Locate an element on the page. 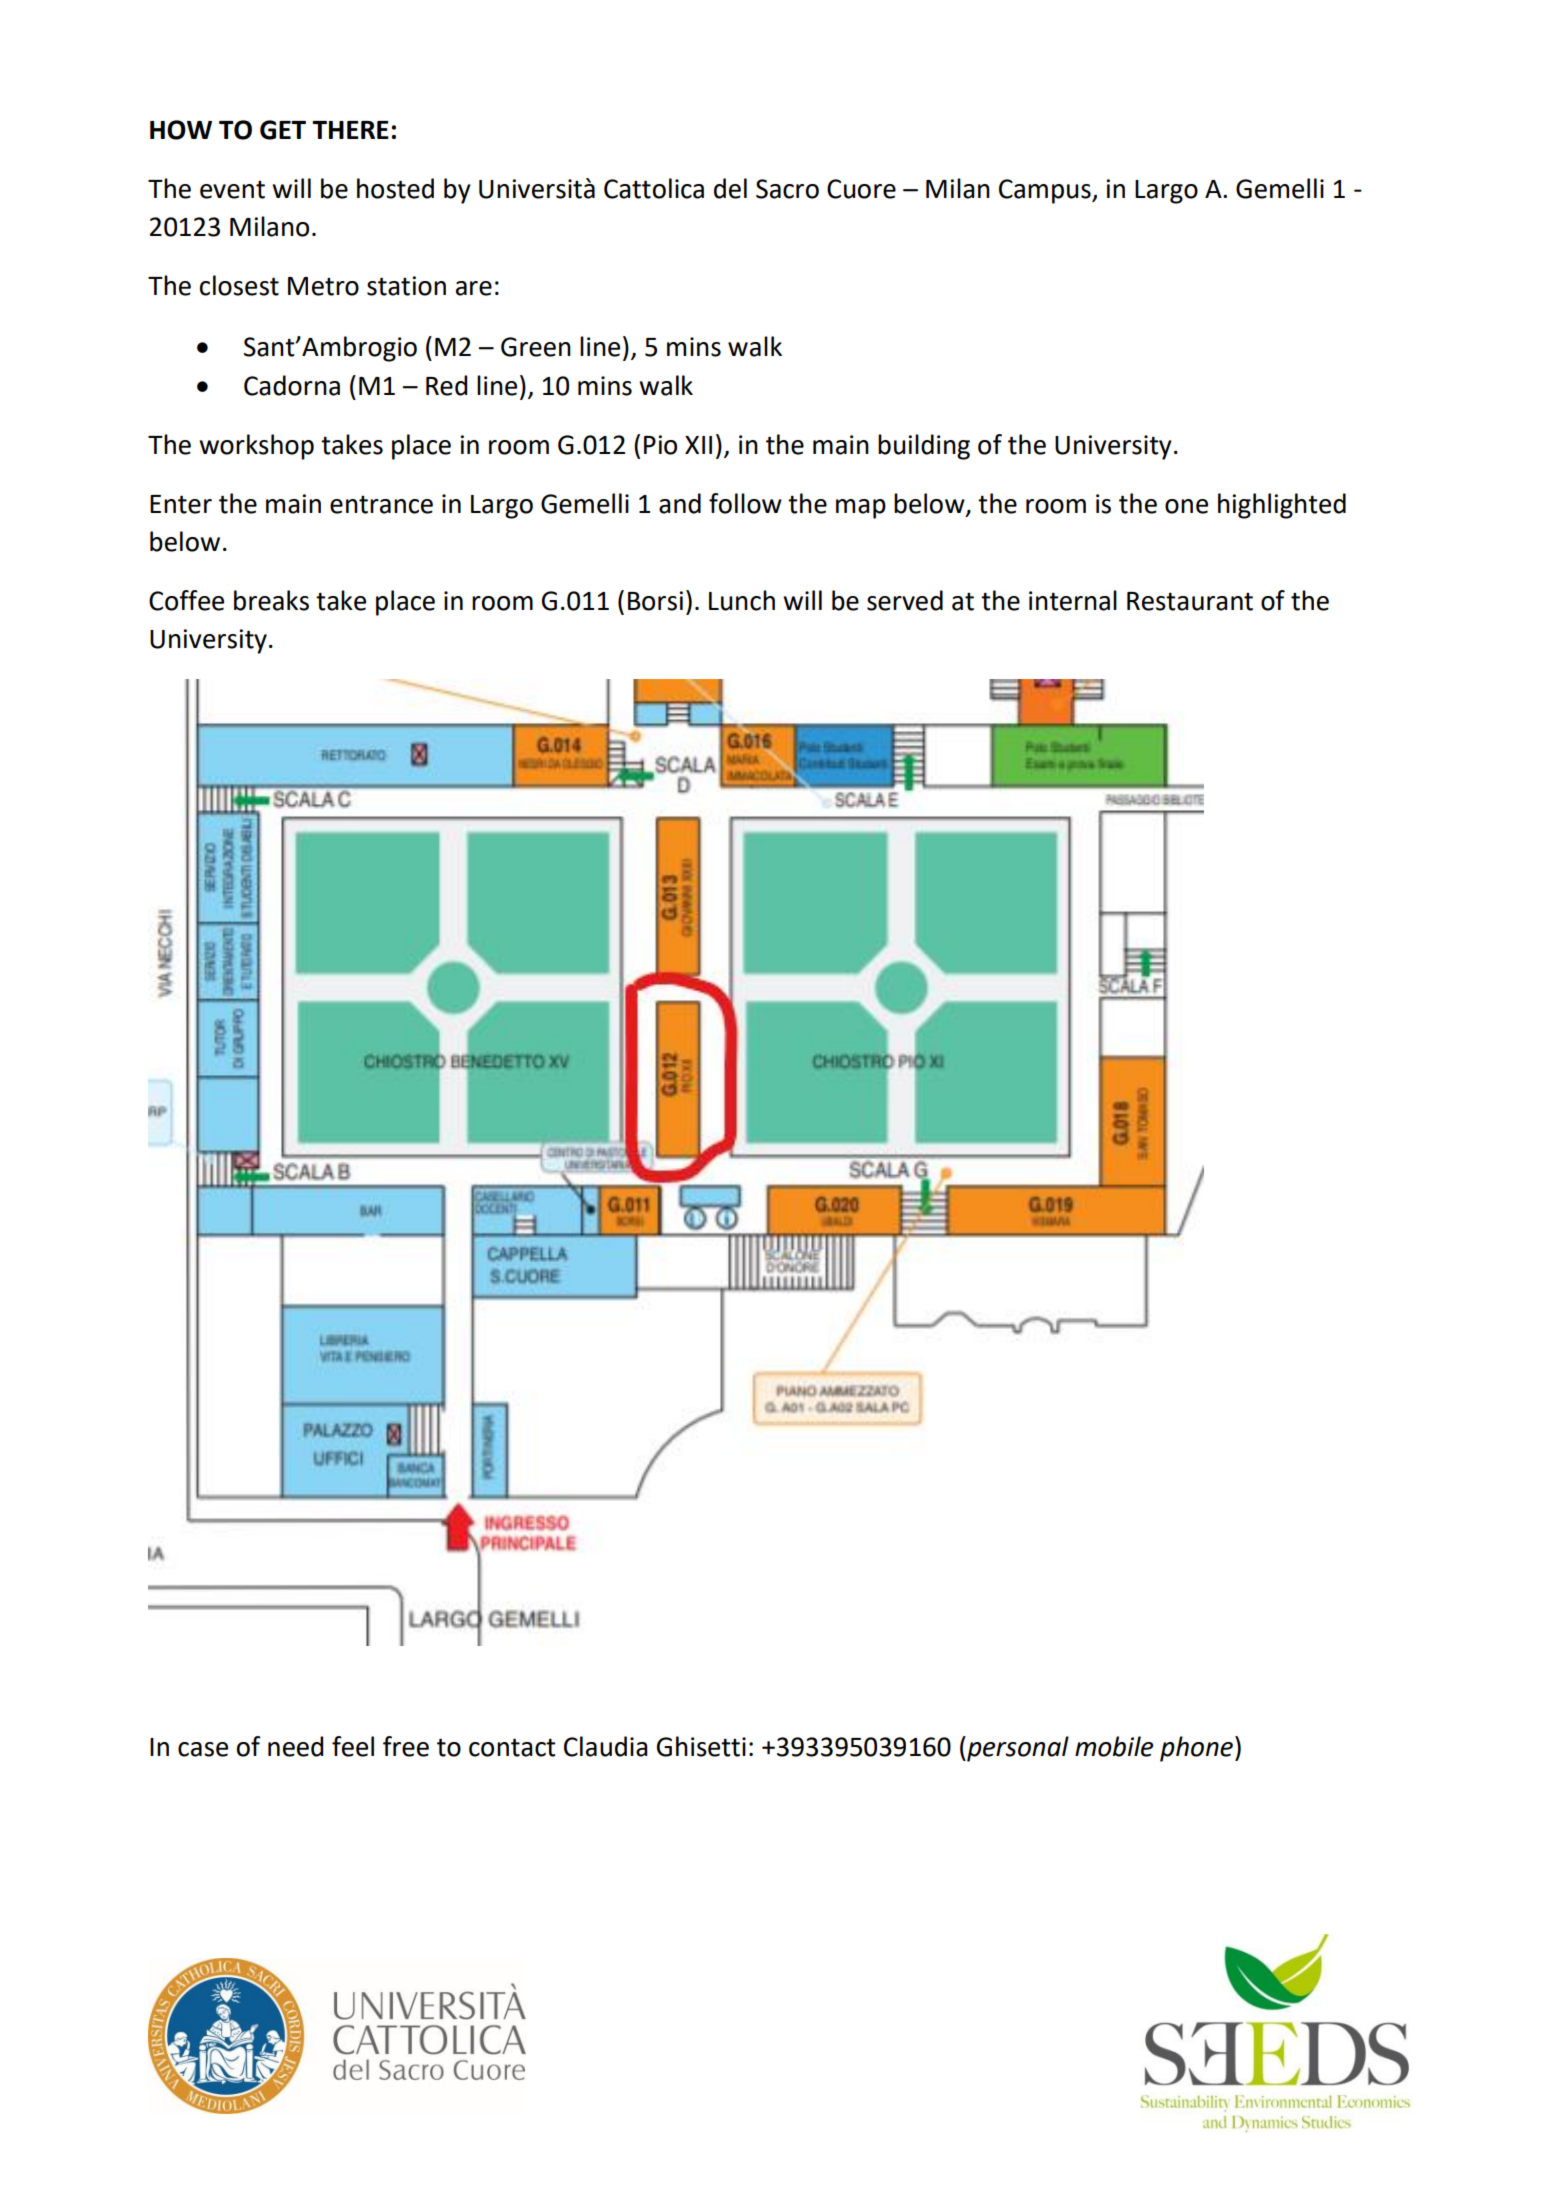 The width and height of the image is (1562, 2209). mobile is located at coordinates (1114, 1746).
